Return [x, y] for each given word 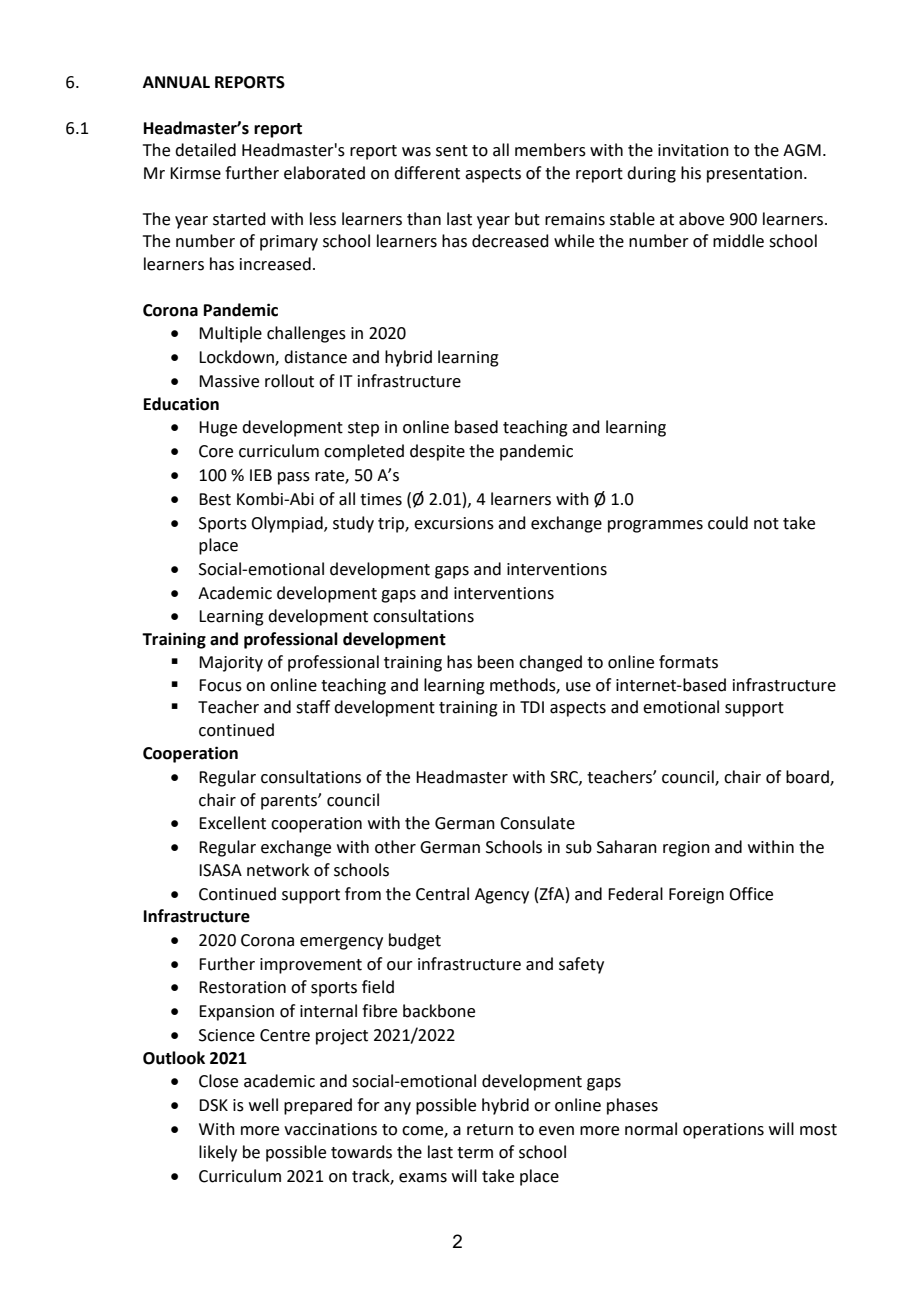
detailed [205, 150]
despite [437, 452]
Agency [502, 896]
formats [688, 662]
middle [738, 241]
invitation [693, 150]
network [278, 870]
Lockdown [237, 358]
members [550, 150]
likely [218, 1153]
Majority [231, 664]
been [496, 662]
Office [751, 894]
